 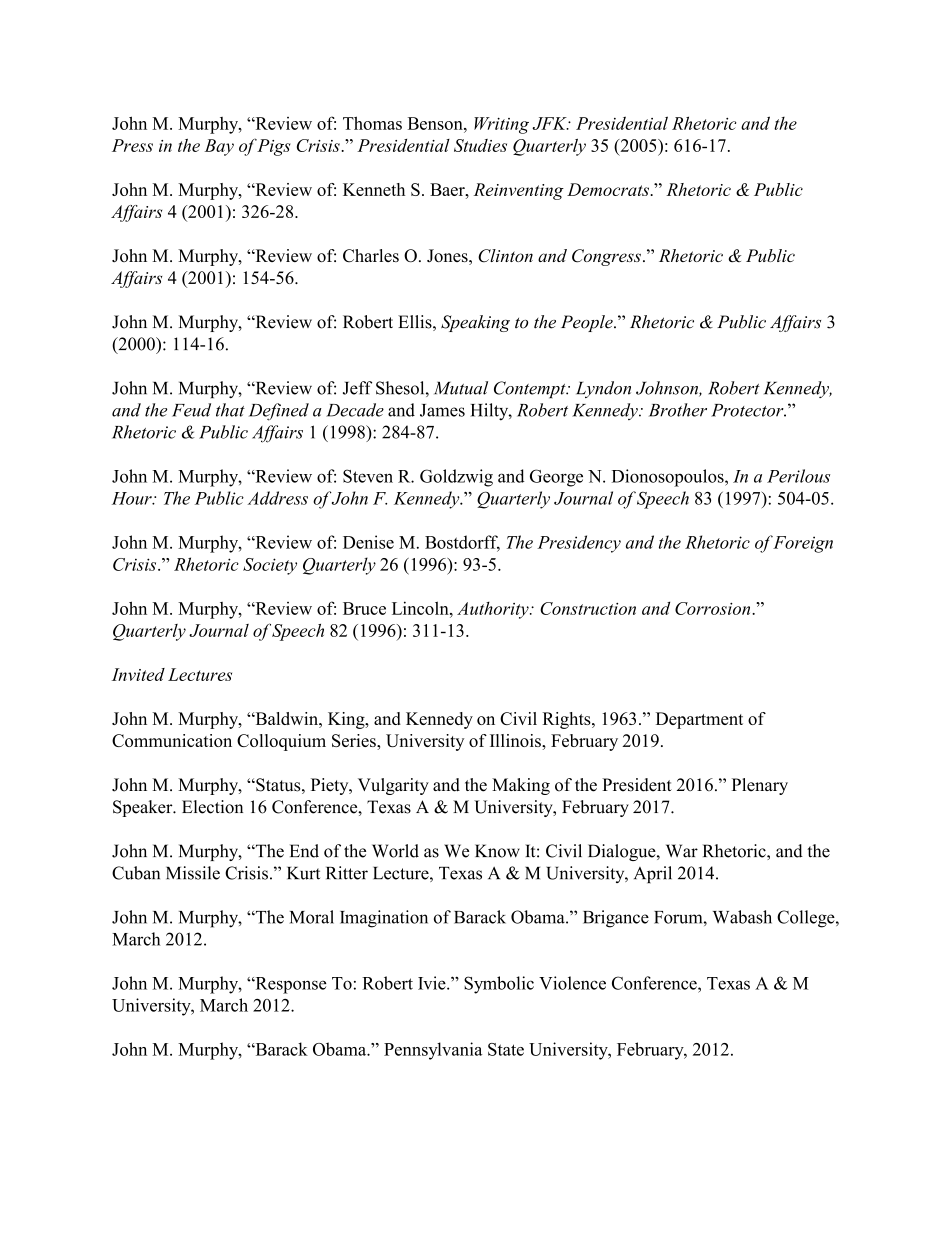 I want to click on Election, so click(x=212, y=807).
